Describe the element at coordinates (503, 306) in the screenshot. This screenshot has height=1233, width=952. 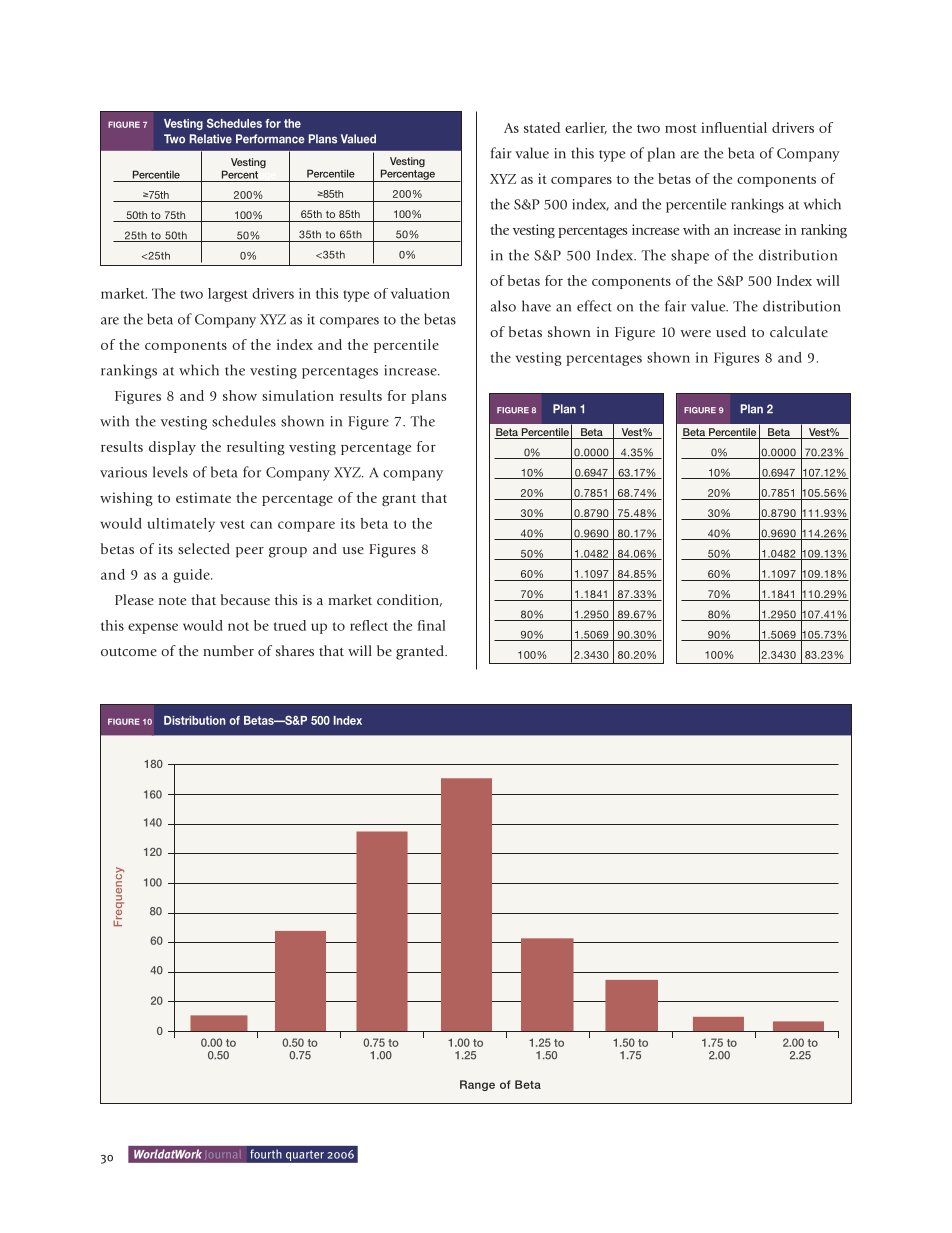
I see `also` at that location.
